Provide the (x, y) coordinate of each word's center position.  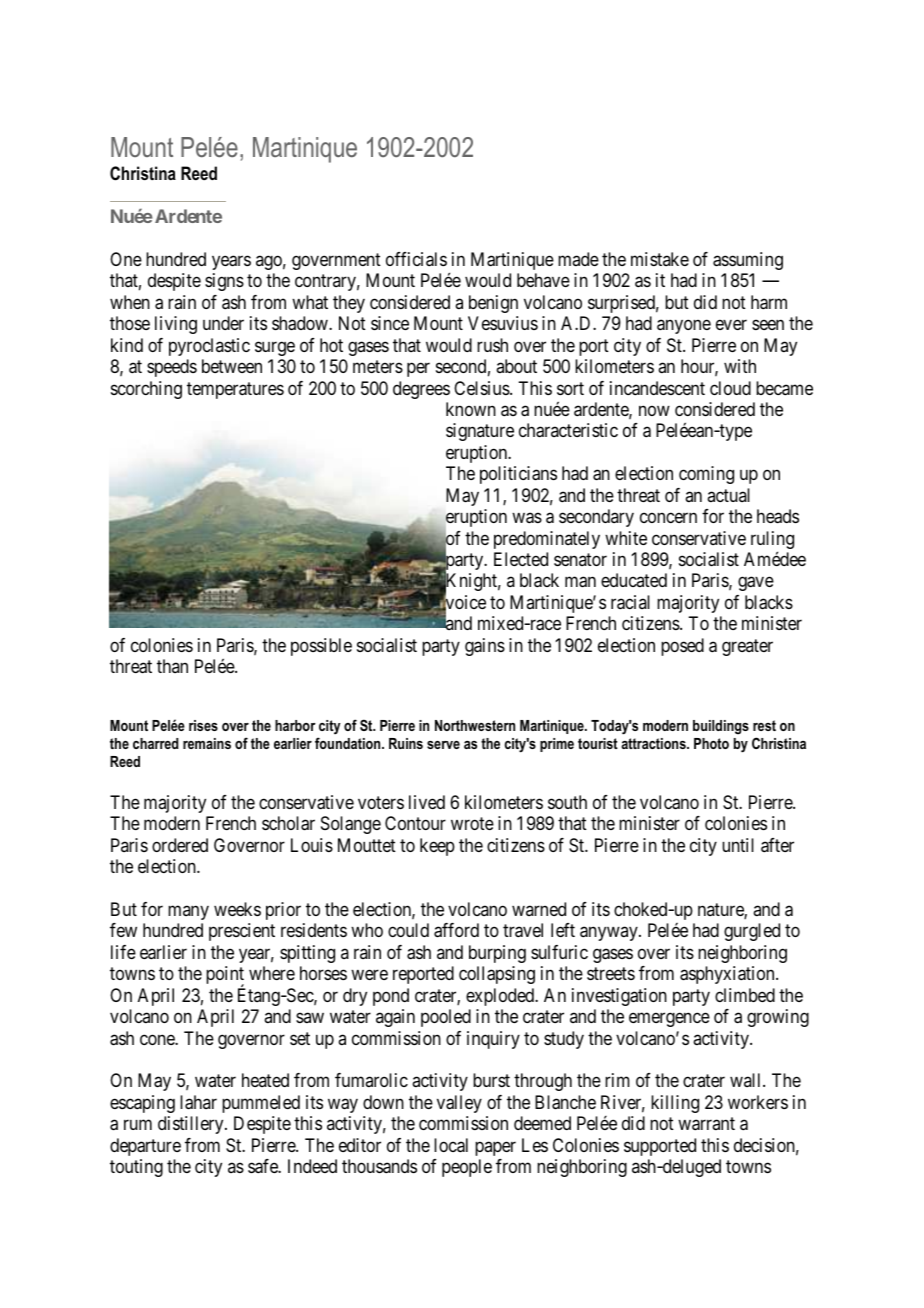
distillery (192, 1125)
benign (493, 304)
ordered (180, 845)
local (451, 1145)
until (738, 845)
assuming (748, 261)
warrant (706, 1124)
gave (756, 584)
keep (437, 847)
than (172, 666)
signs (224, 282)
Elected (521, 559)
